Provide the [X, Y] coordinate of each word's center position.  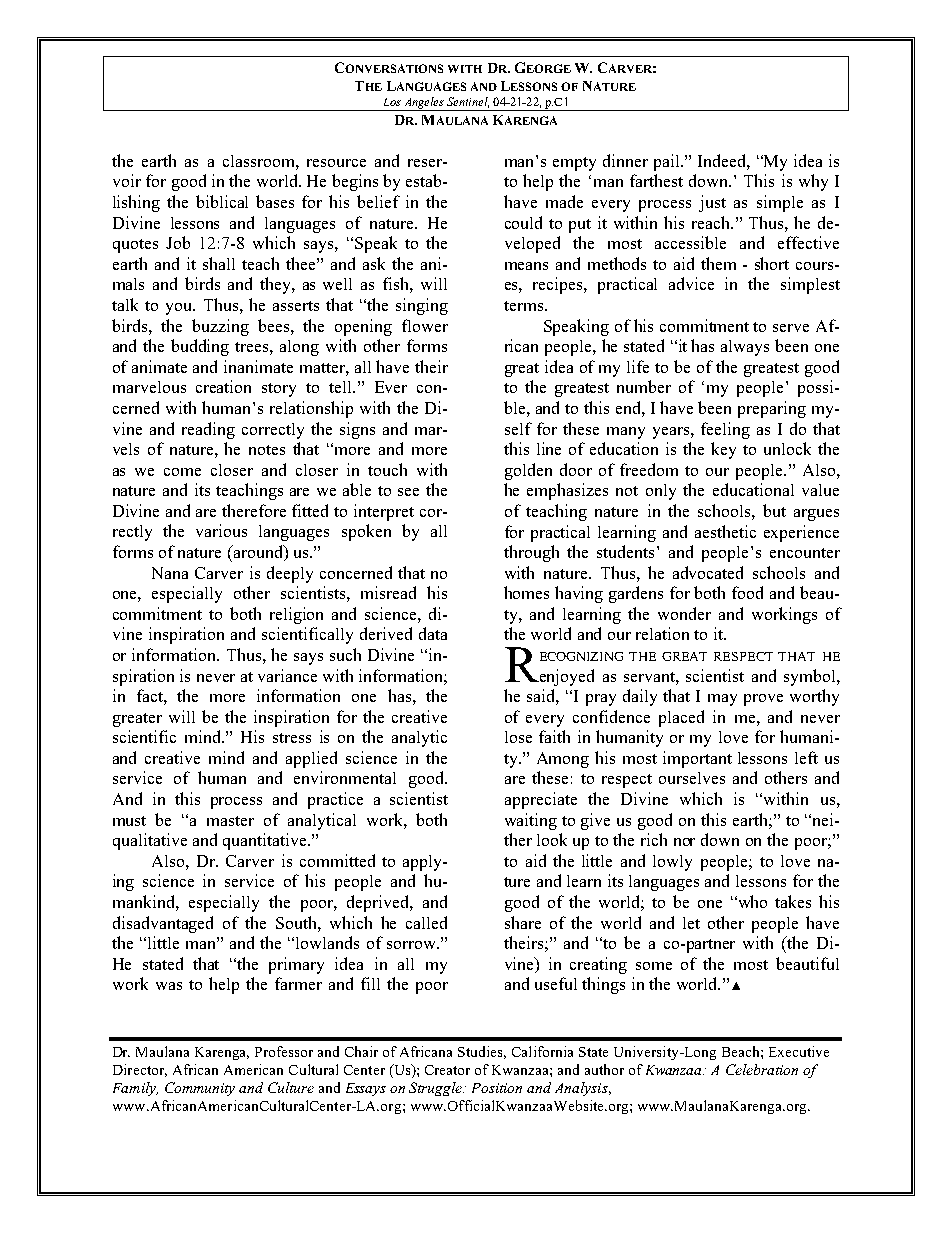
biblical [222, 201]
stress [292, 738]
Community [200, 1089]
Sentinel [468, 102]
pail [668, 162]
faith [554, 736]
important [697, 759]
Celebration [762, 1069]
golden [528, 471]
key [723, 450]
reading [208, 430]
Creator [447, 1070]
